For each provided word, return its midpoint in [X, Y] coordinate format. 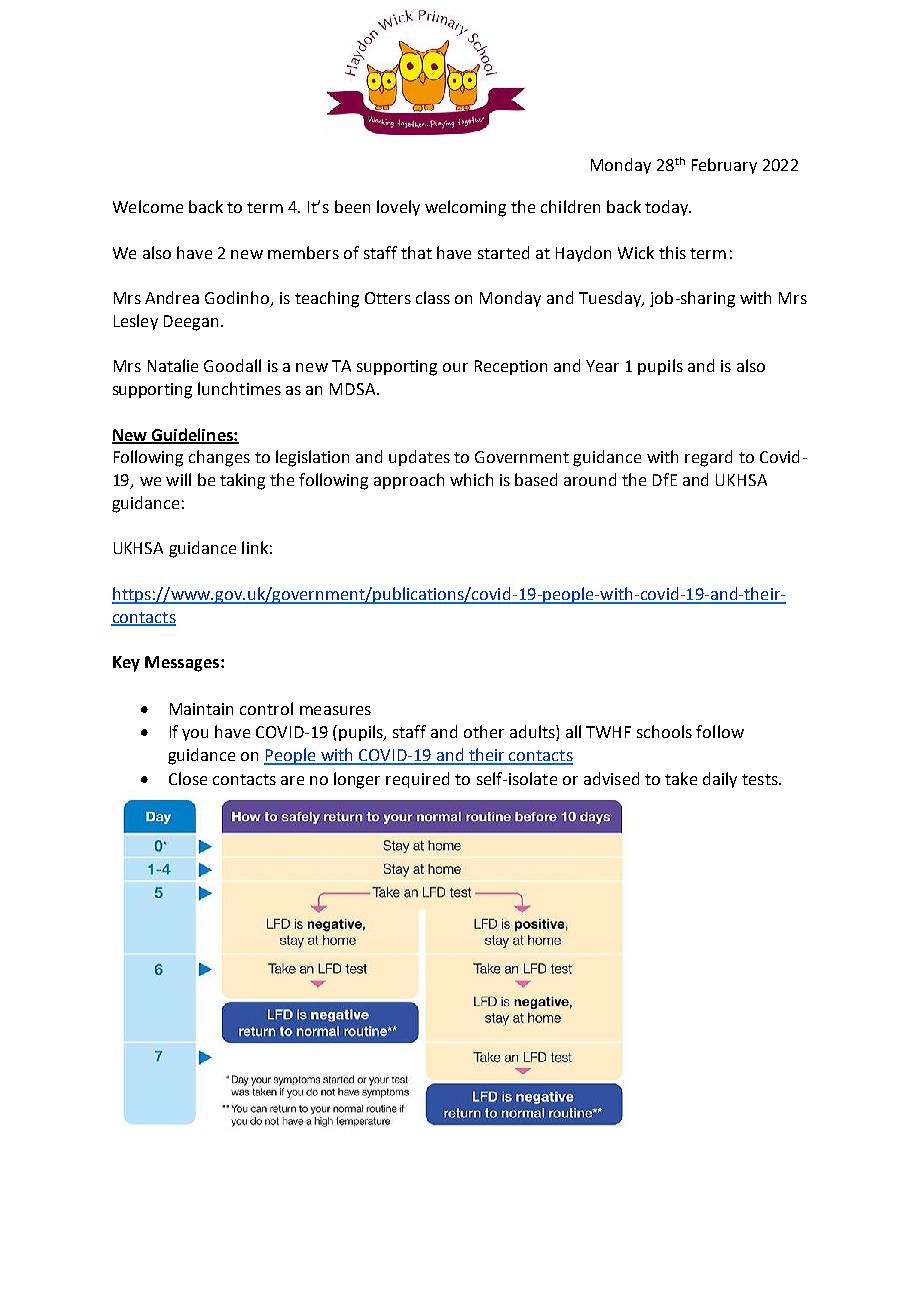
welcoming [465, 208]
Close [188, 778]
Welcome [148, 206]
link [255, 547]
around [590, 479]
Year [602, 366]
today [668, 208]
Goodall [232, 365]
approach [409, 481]
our [455, 367]
